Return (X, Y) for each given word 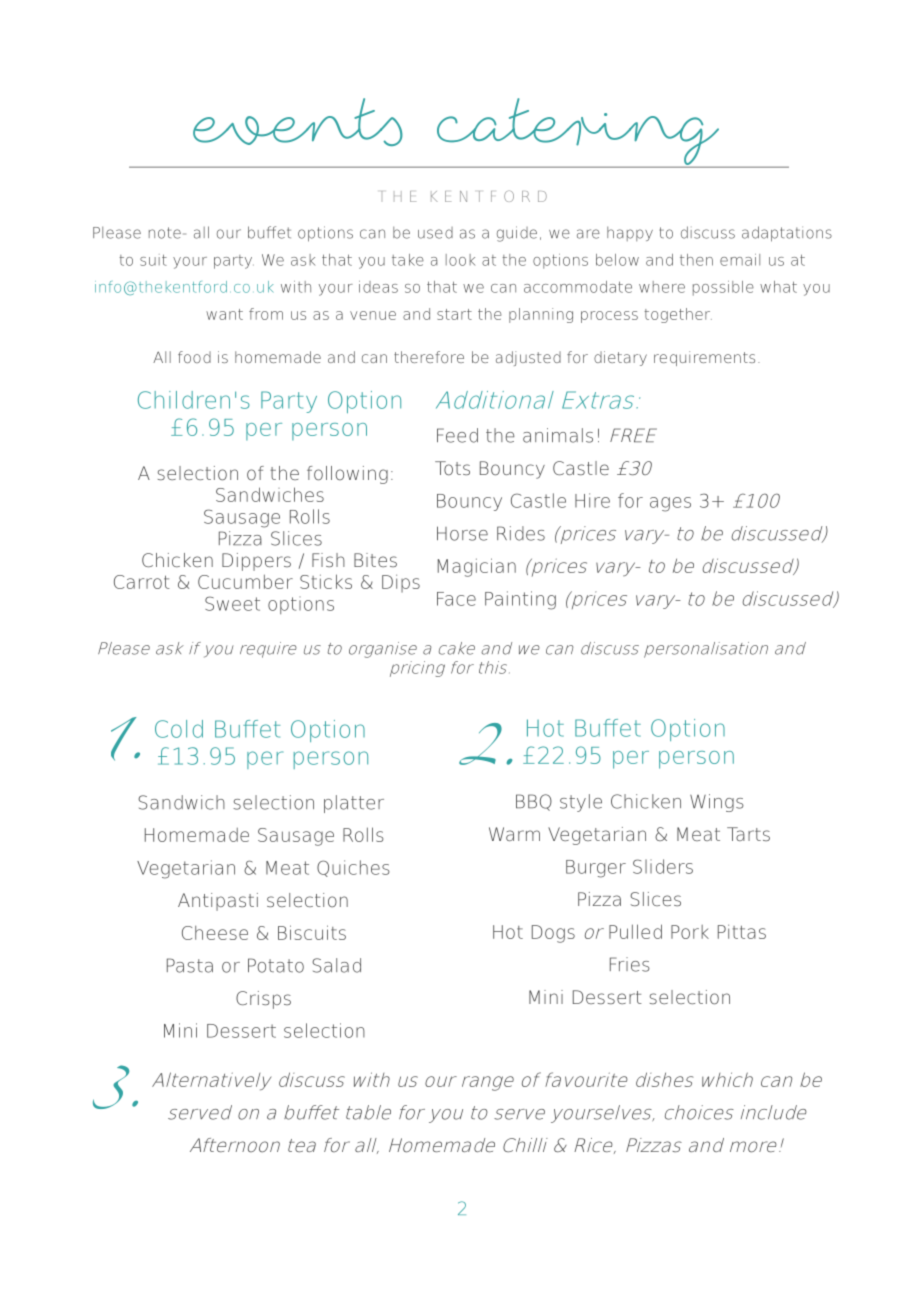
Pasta (190, 965)
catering (578, 133)
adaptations (787, 234)
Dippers (256, 562)
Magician (477, 567)
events (298, 122)
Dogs (553, 934)
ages (670, 504)
